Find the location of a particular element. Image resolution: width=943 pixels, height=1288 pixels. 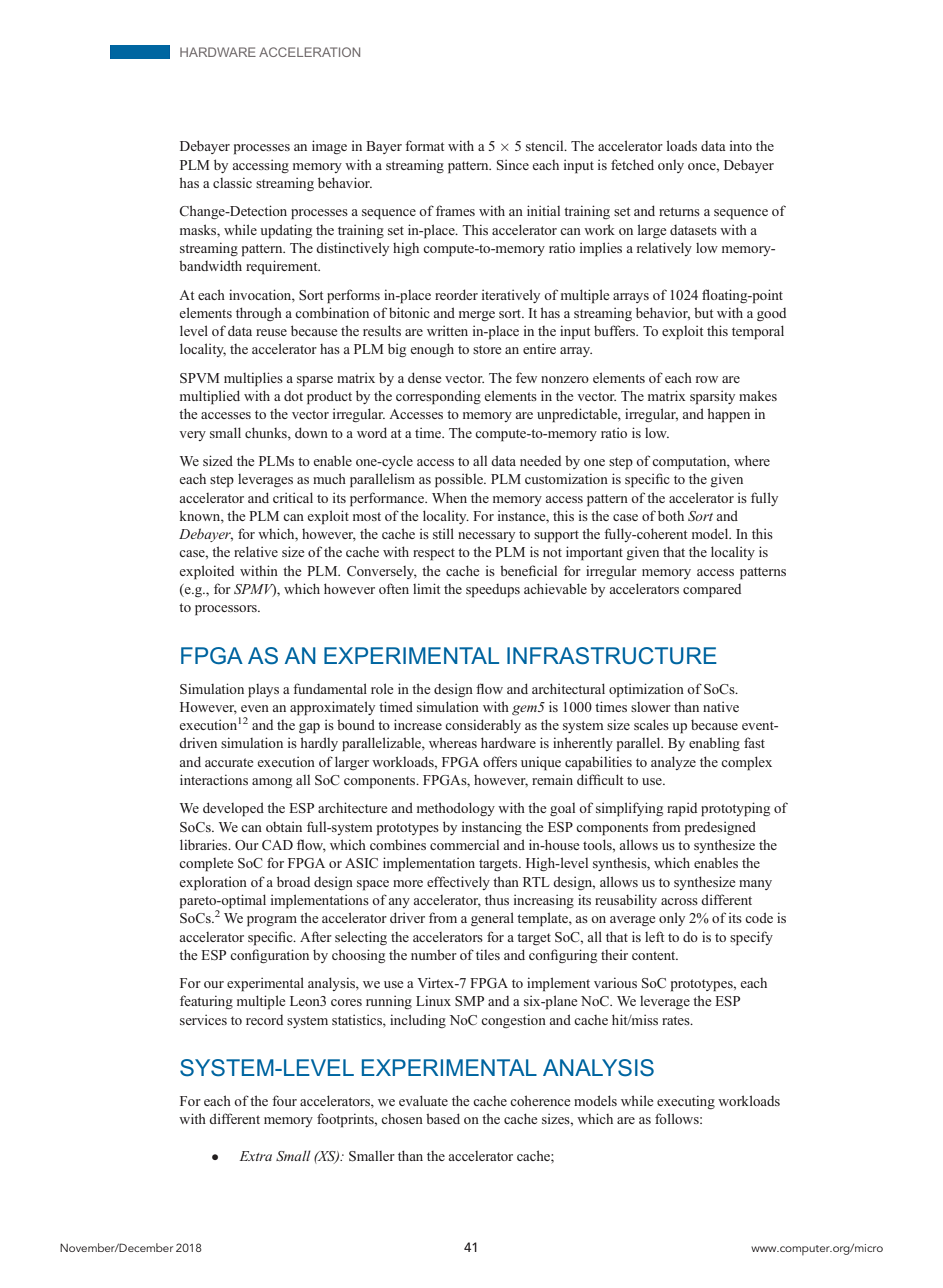

based is located at coordinates (443, 1118).
